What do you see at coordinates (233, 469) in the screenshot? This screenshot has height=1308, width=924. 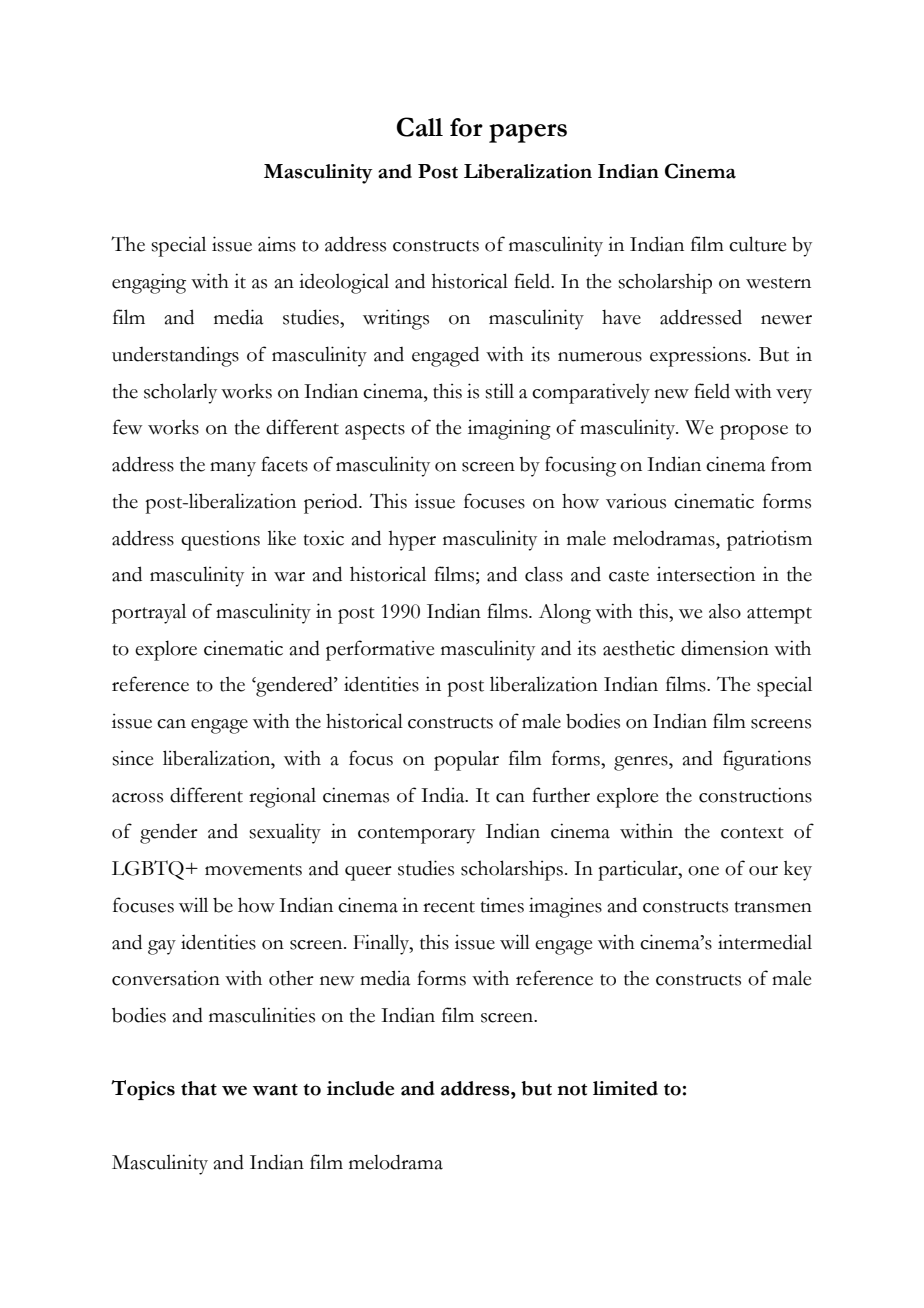 I see `many` at bounding box center [233, 469].
